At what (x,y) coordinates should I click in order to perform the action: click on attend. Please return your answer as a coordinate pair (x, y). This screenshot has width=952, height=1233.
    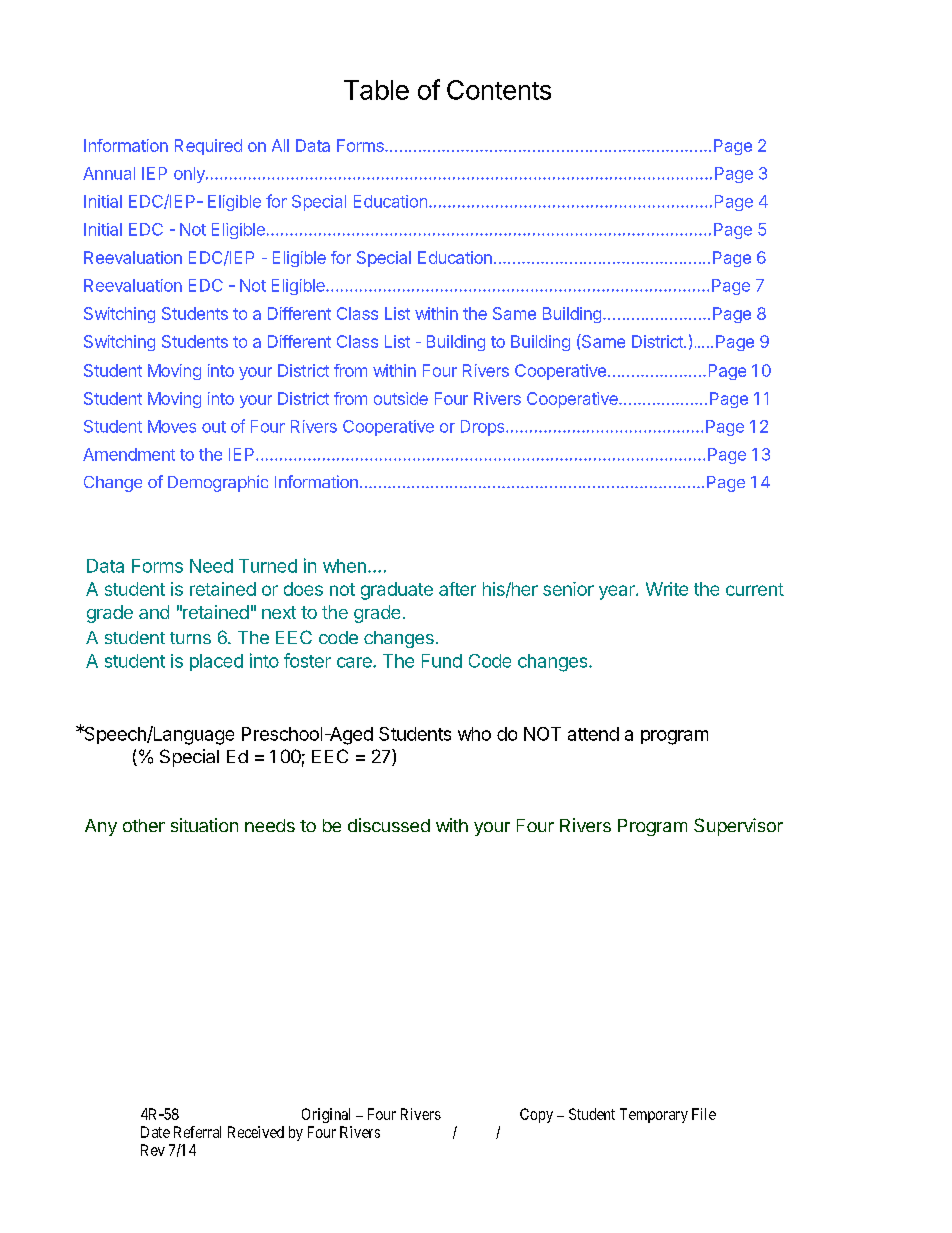
    Looking at the image, I should click on (593, 734).
